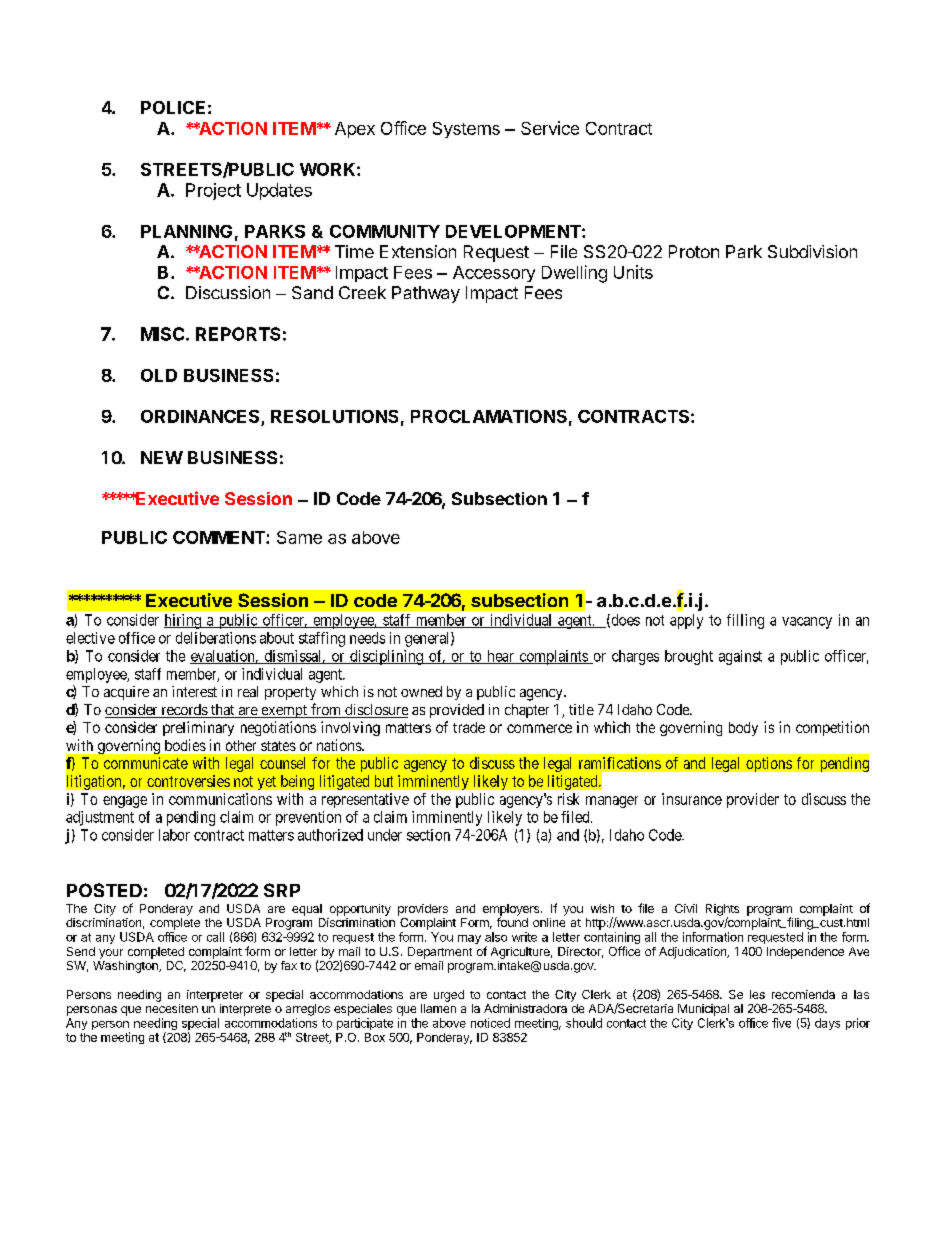  What do you see at coordinates (126, 967) in the image?
I see `Washington` at bounding box center [126, 967].
